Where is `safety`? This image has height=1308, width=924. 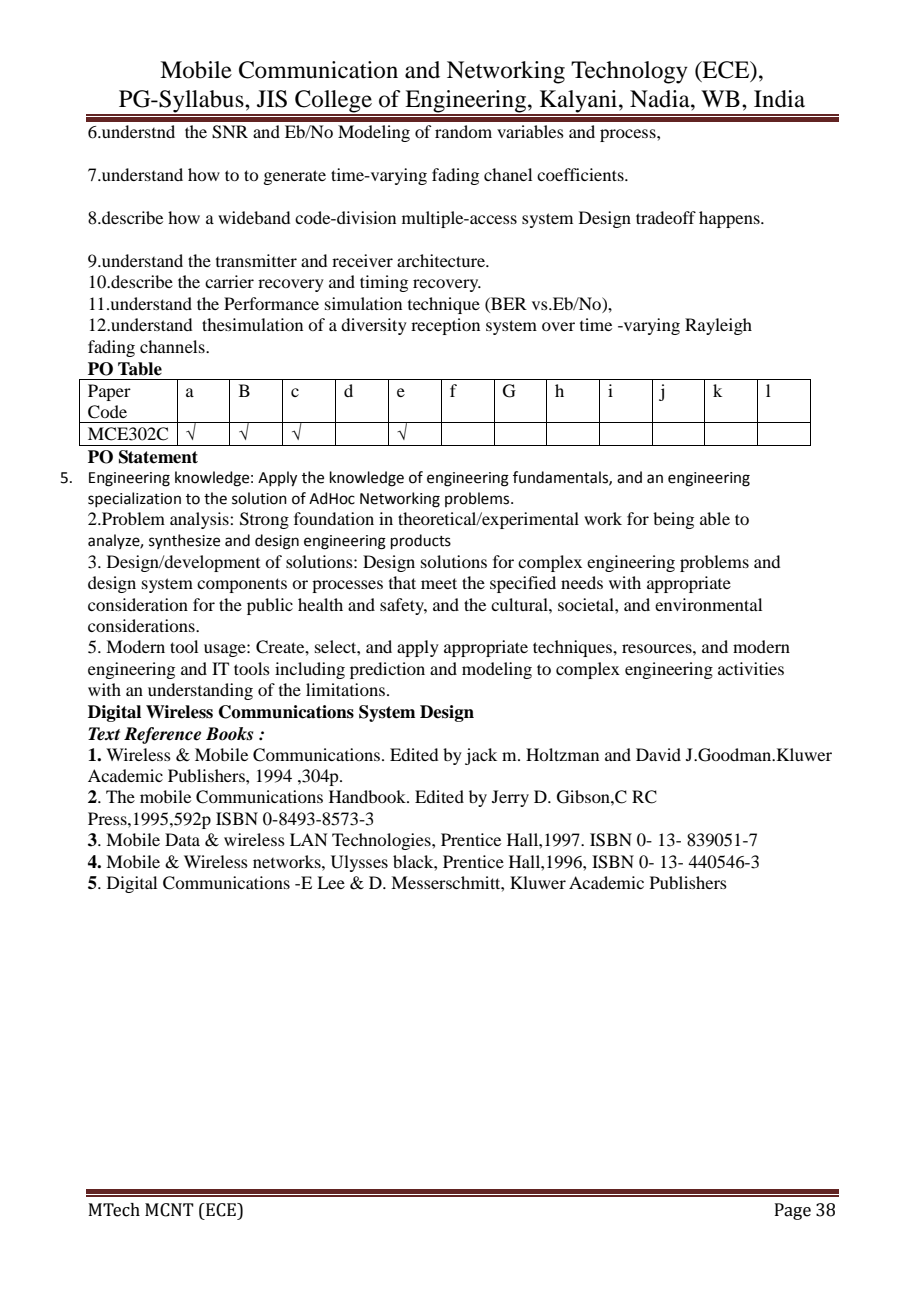
safety is located at coordinates (403, 606).
